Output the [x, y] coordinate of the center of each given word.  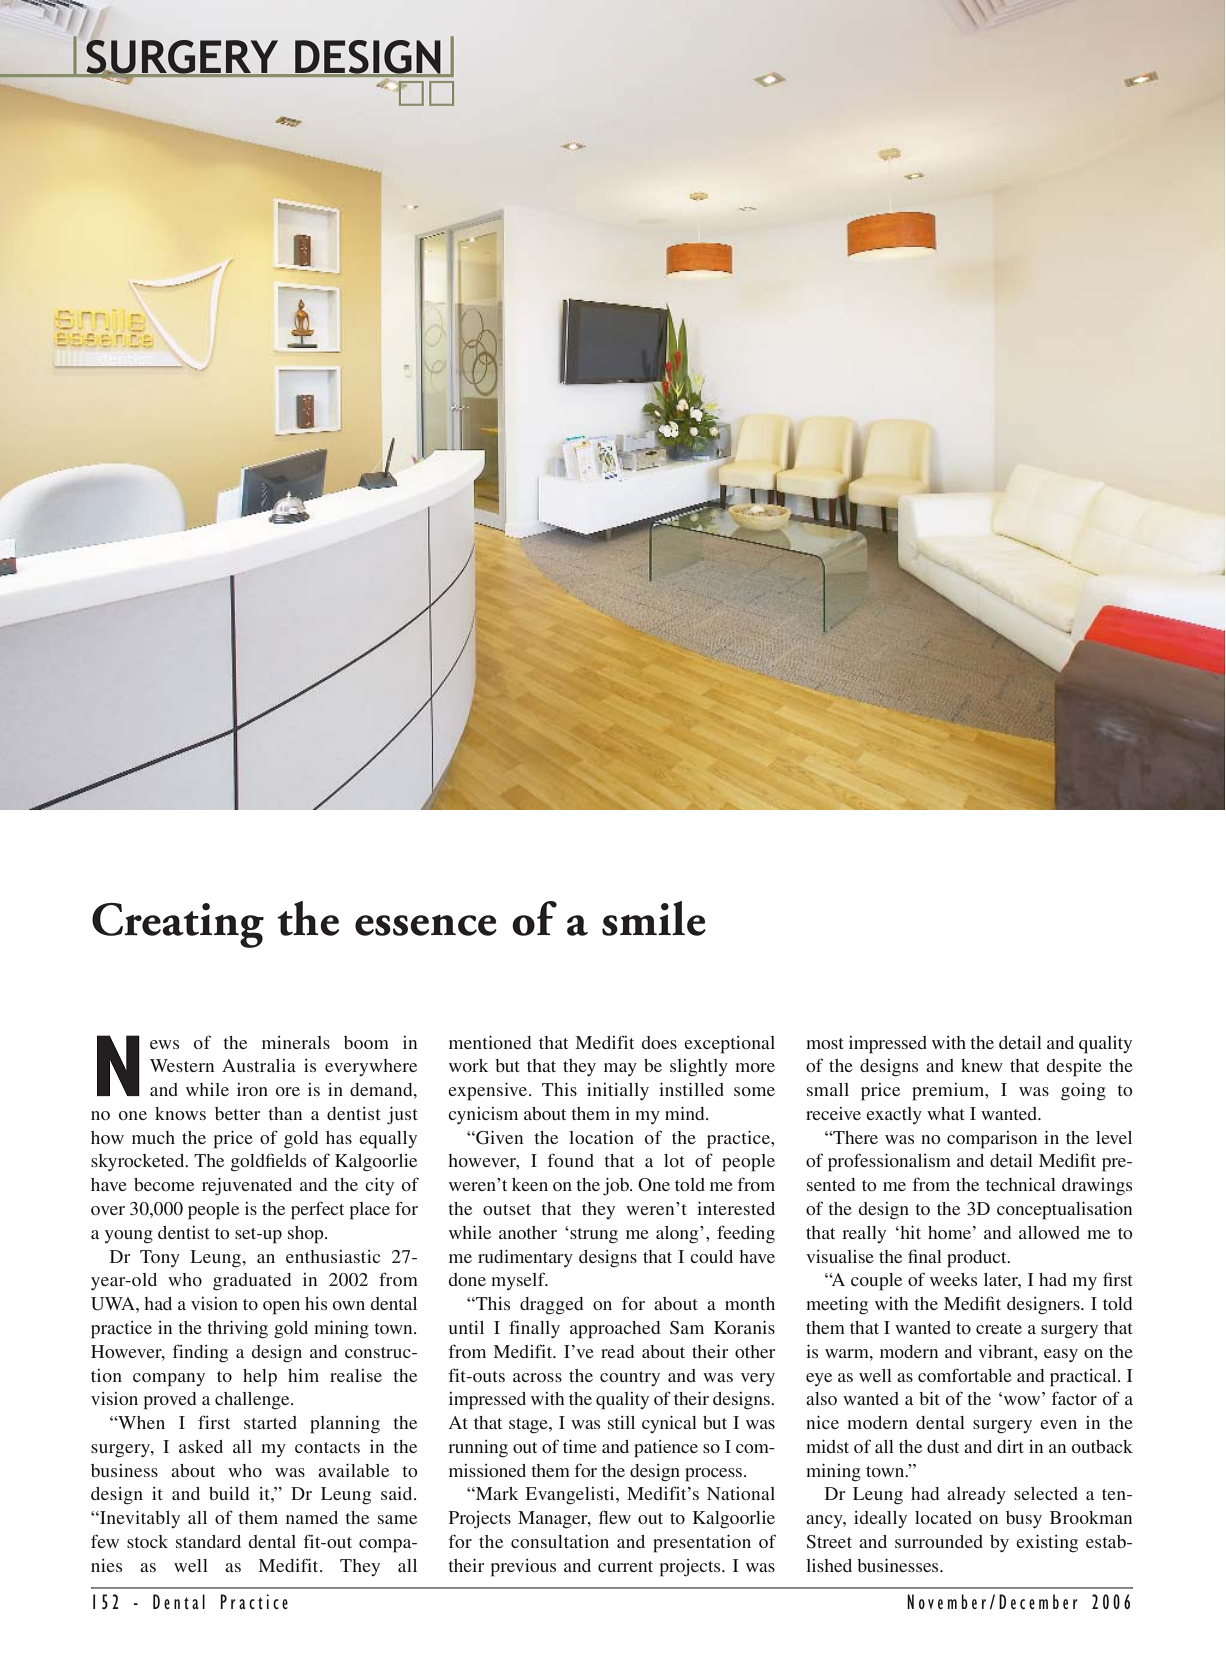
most [825, 1043]
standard [208, 1541]
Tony [160, 1258]
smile [654, 918]
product [978, 1259]
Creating [178, 925]
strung [594, 1236]
